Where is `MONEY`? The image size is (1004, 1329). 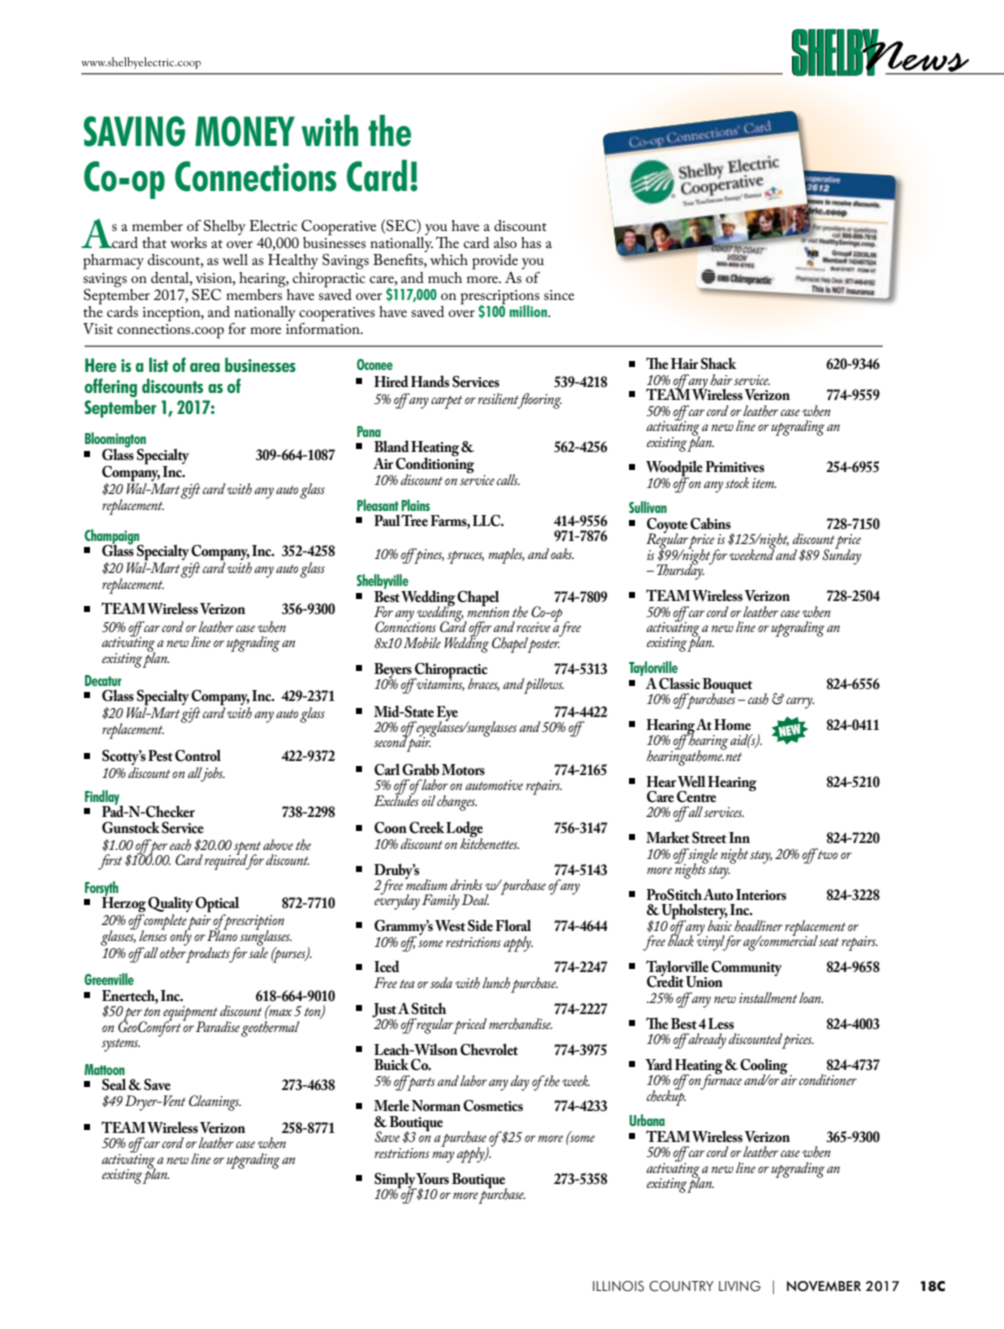
MONEY is located at coordinates (245, 131).
